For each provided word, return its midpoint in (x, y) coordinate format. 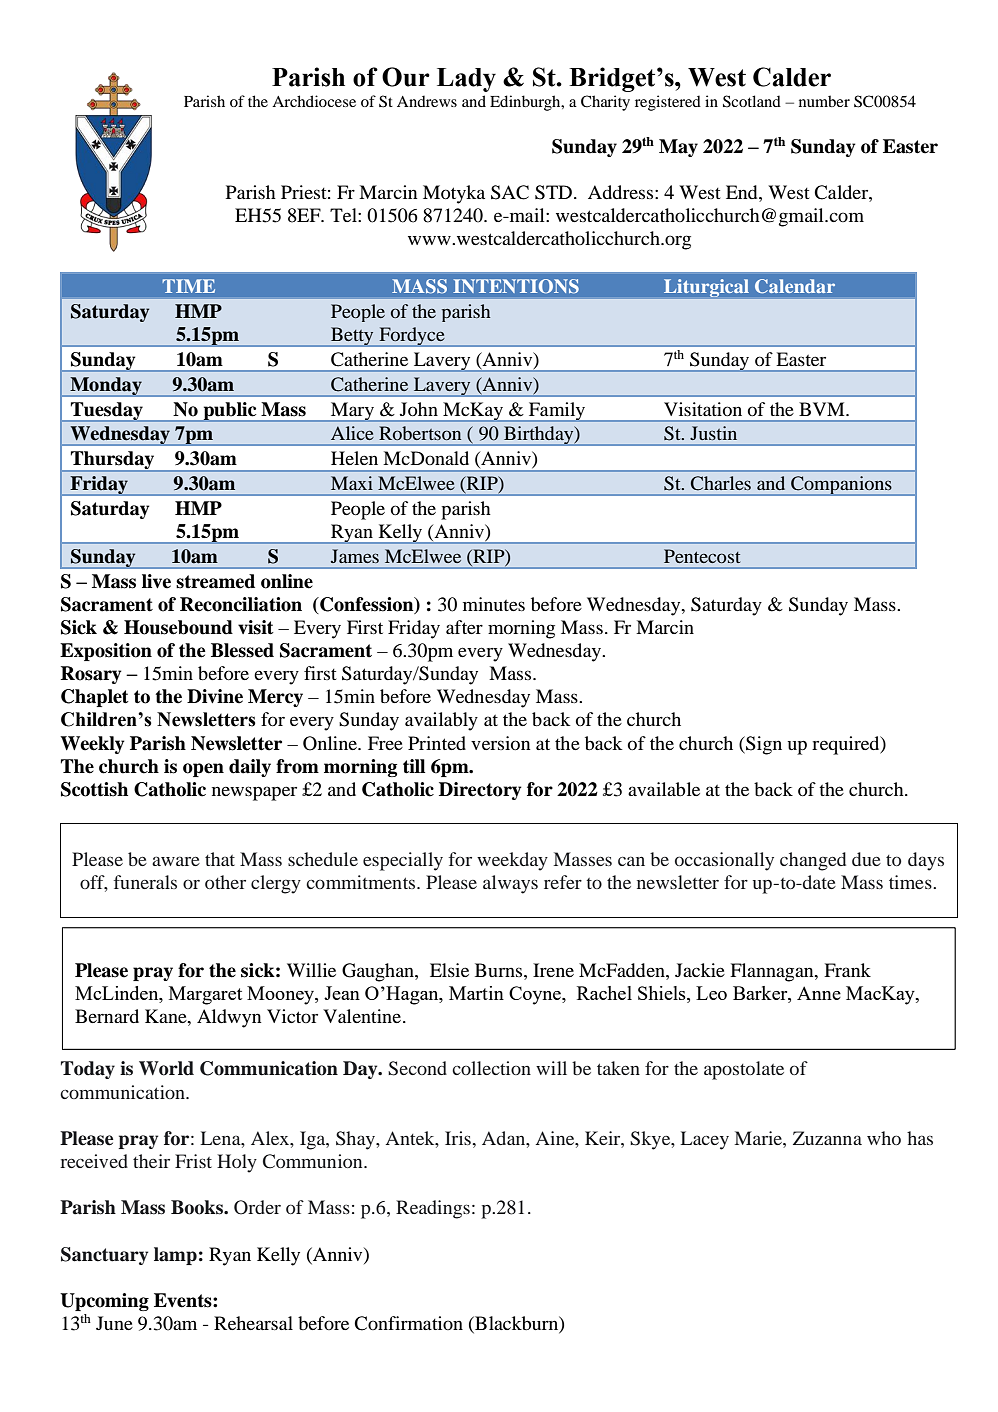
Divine (215, 696)
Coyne (536, 995)
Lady (466, 80)
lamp (175, 1256)
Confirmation (408, 1323)
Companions (841, 486)
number (824, 101)
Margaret (205, 995)
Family (557, 412)
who (884, 1138)
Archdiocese (314, 101)
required (847, 745)
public (230, 412)
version (500, 743)
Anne (819, 993)
